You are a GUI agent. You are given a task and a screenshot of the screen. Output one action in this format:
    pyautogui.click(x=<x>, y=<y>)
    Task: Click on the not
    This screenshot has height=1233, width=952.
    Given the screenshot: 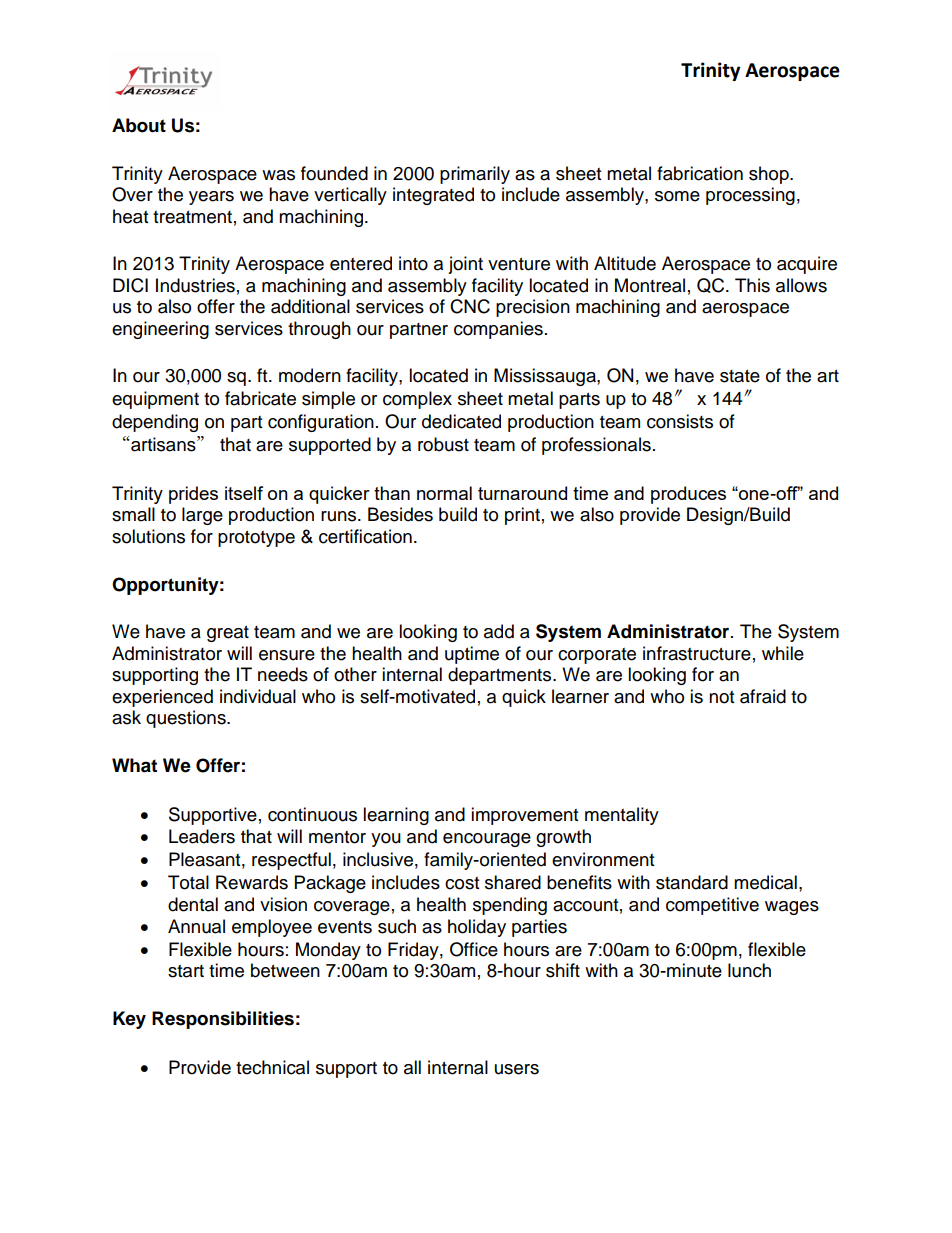 What is the action you would take?
    pyautogui.click(x=721, y=697)
